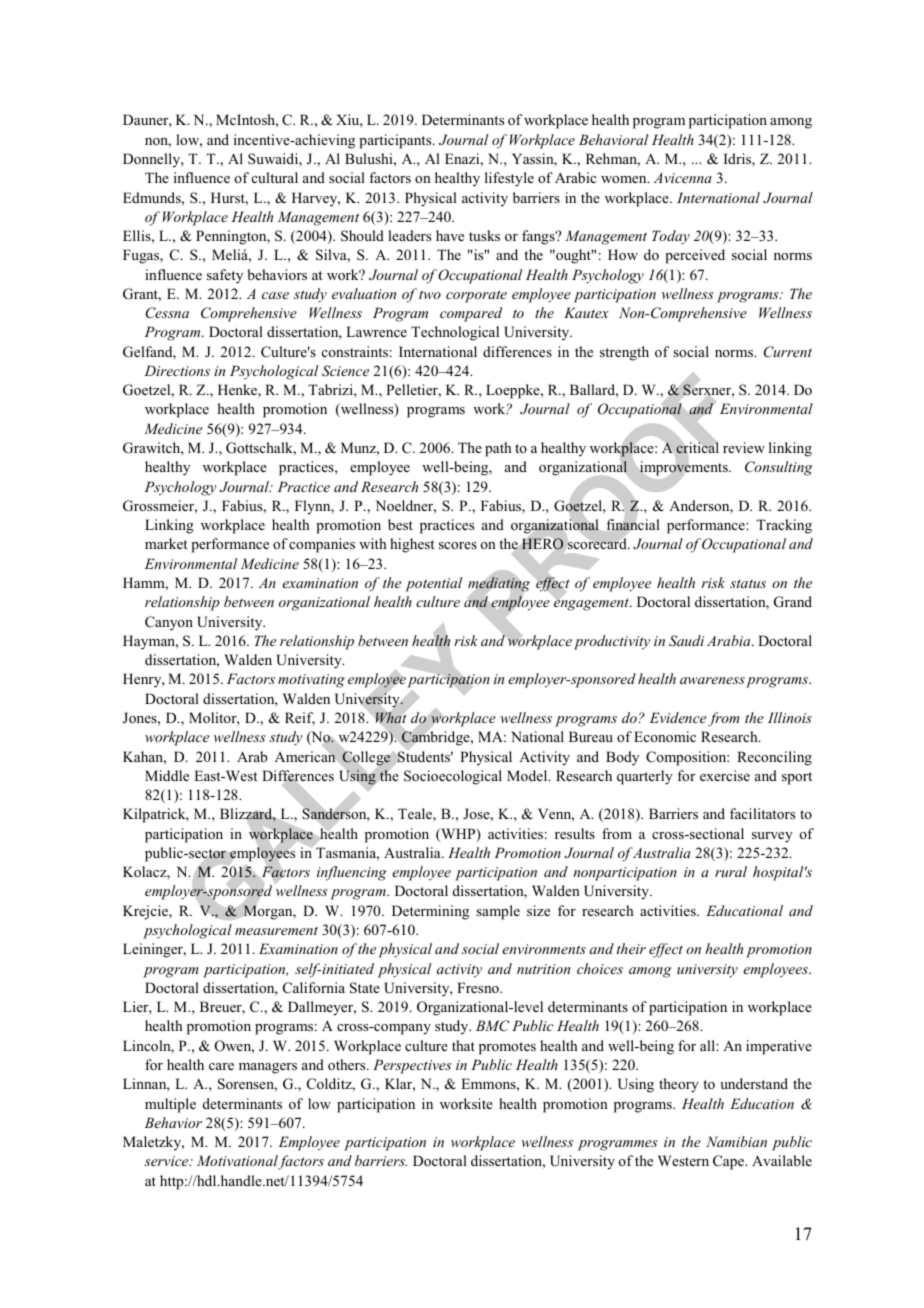 This screenshot has height=1308, width=924. What do you see at coordinates (738, 160) in the screenshot?
I see `Idris` at bounding box center [738, 160].
